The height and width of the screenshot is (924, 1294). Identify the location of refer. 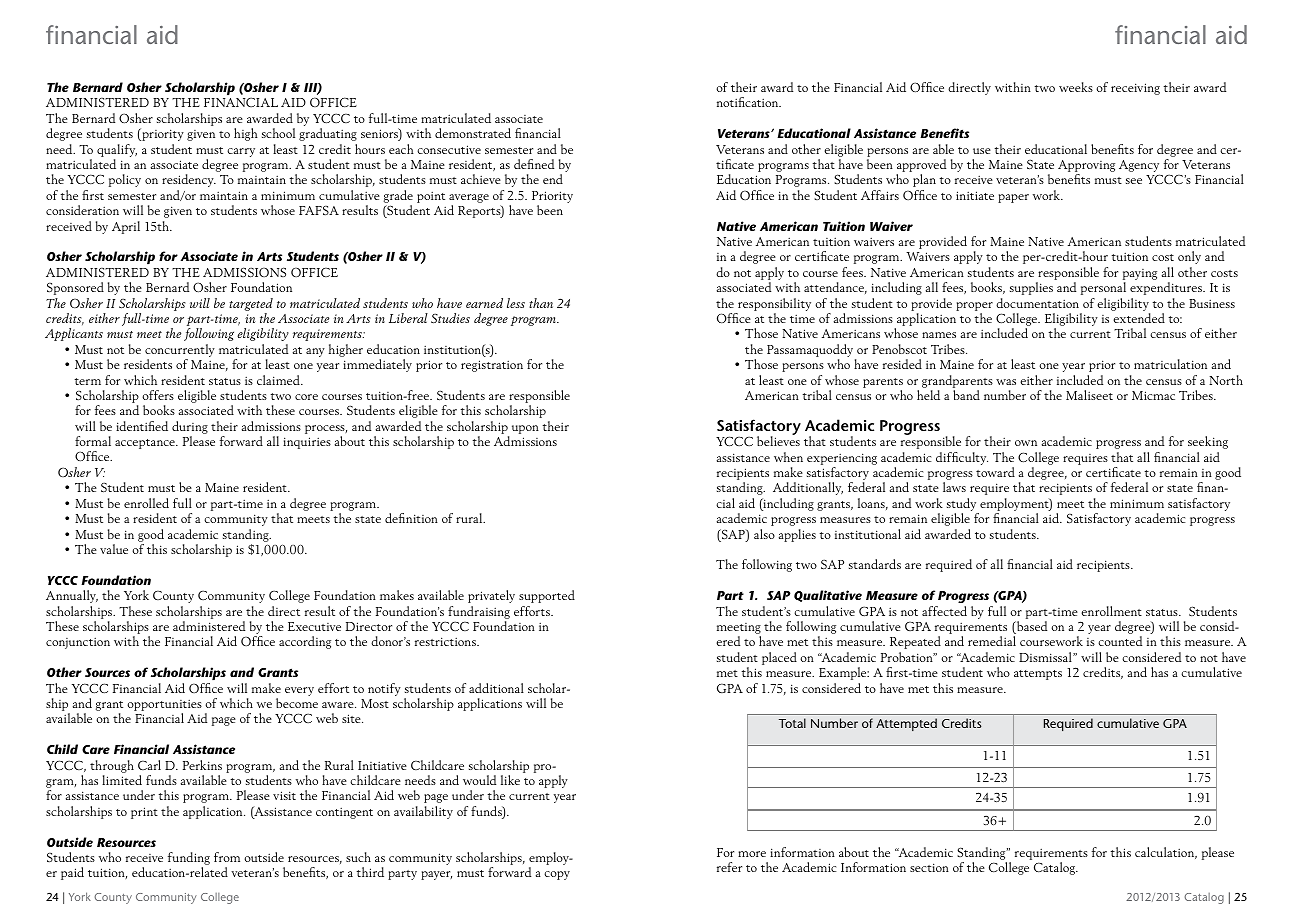
(729, 867).
